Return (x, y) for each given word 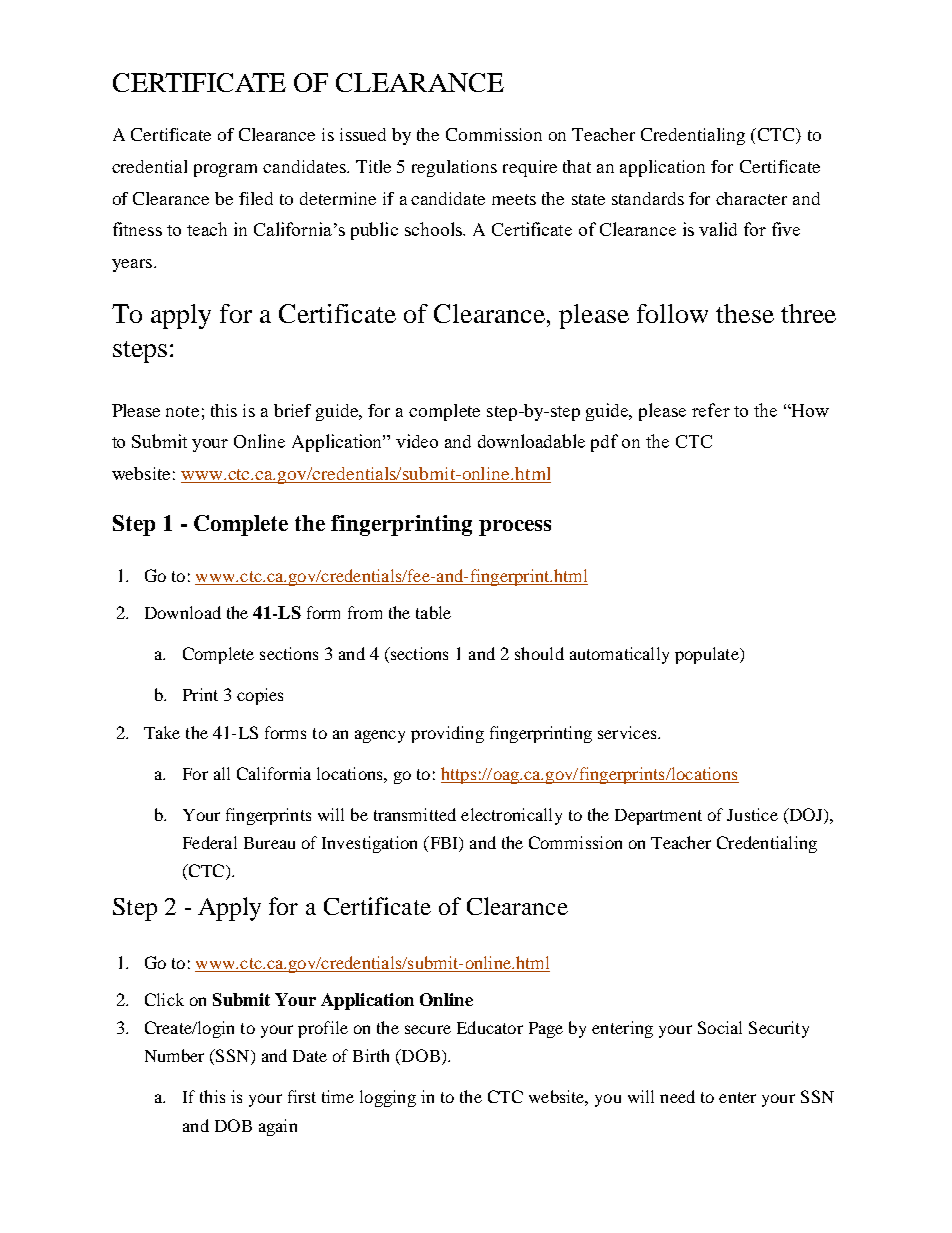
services (628, 732)
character (751, 198)
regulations (454, 168)
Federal (210, 842)
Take (162, 732)
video (417, 441)
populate (708, 655)
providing (447, 734)
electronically (511, 816)
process (515, 528)
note (182, 411)
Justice (752, 814)
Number (174, 1055)
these (745, 313)
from (365, 612)
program (225, 170)
